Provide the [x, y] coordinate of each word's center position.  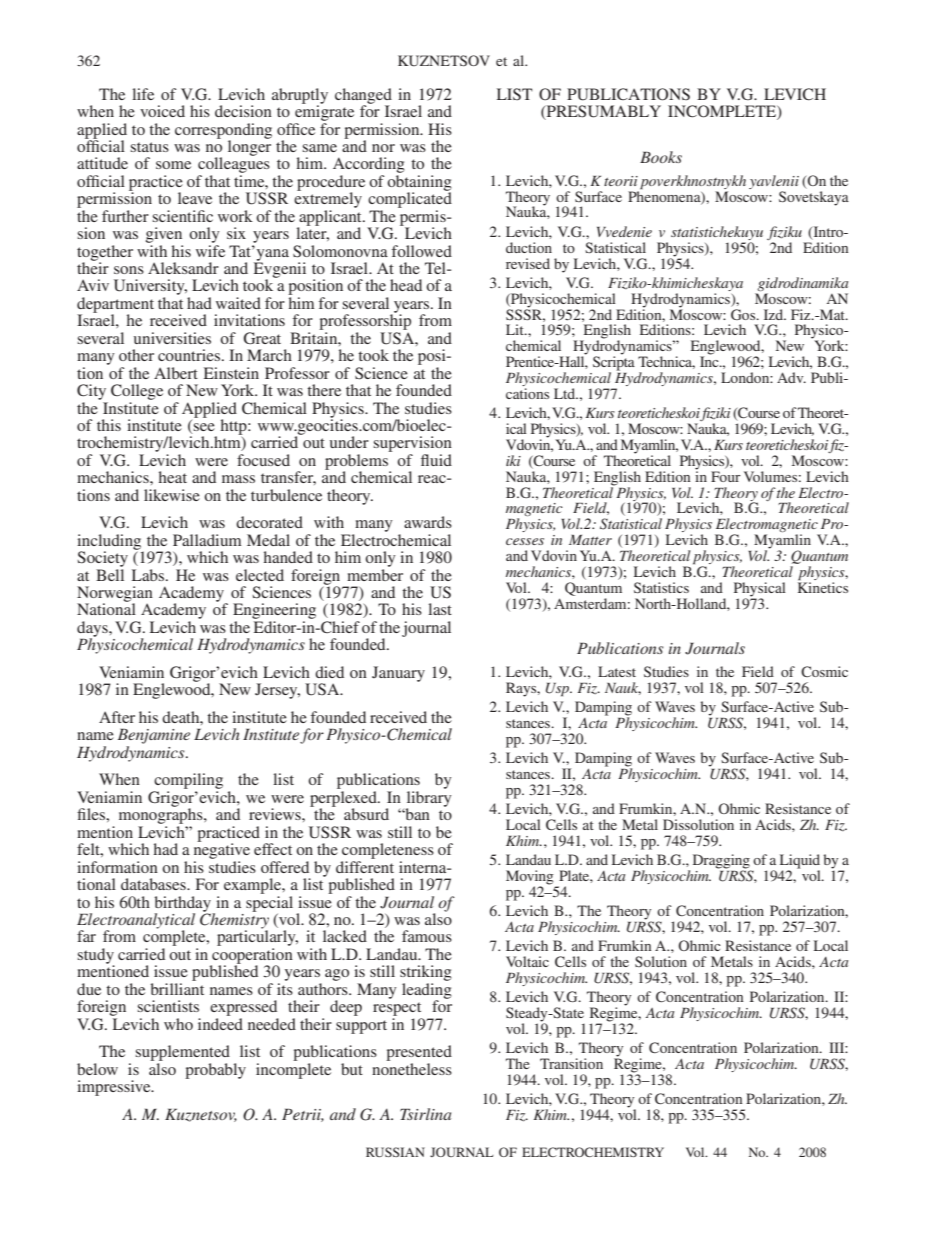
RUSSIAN [395, 1152]
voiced [162, 111]
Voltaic [527, 961]
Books [661, 157]
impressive [115, 1088]
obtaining [419, 184]
